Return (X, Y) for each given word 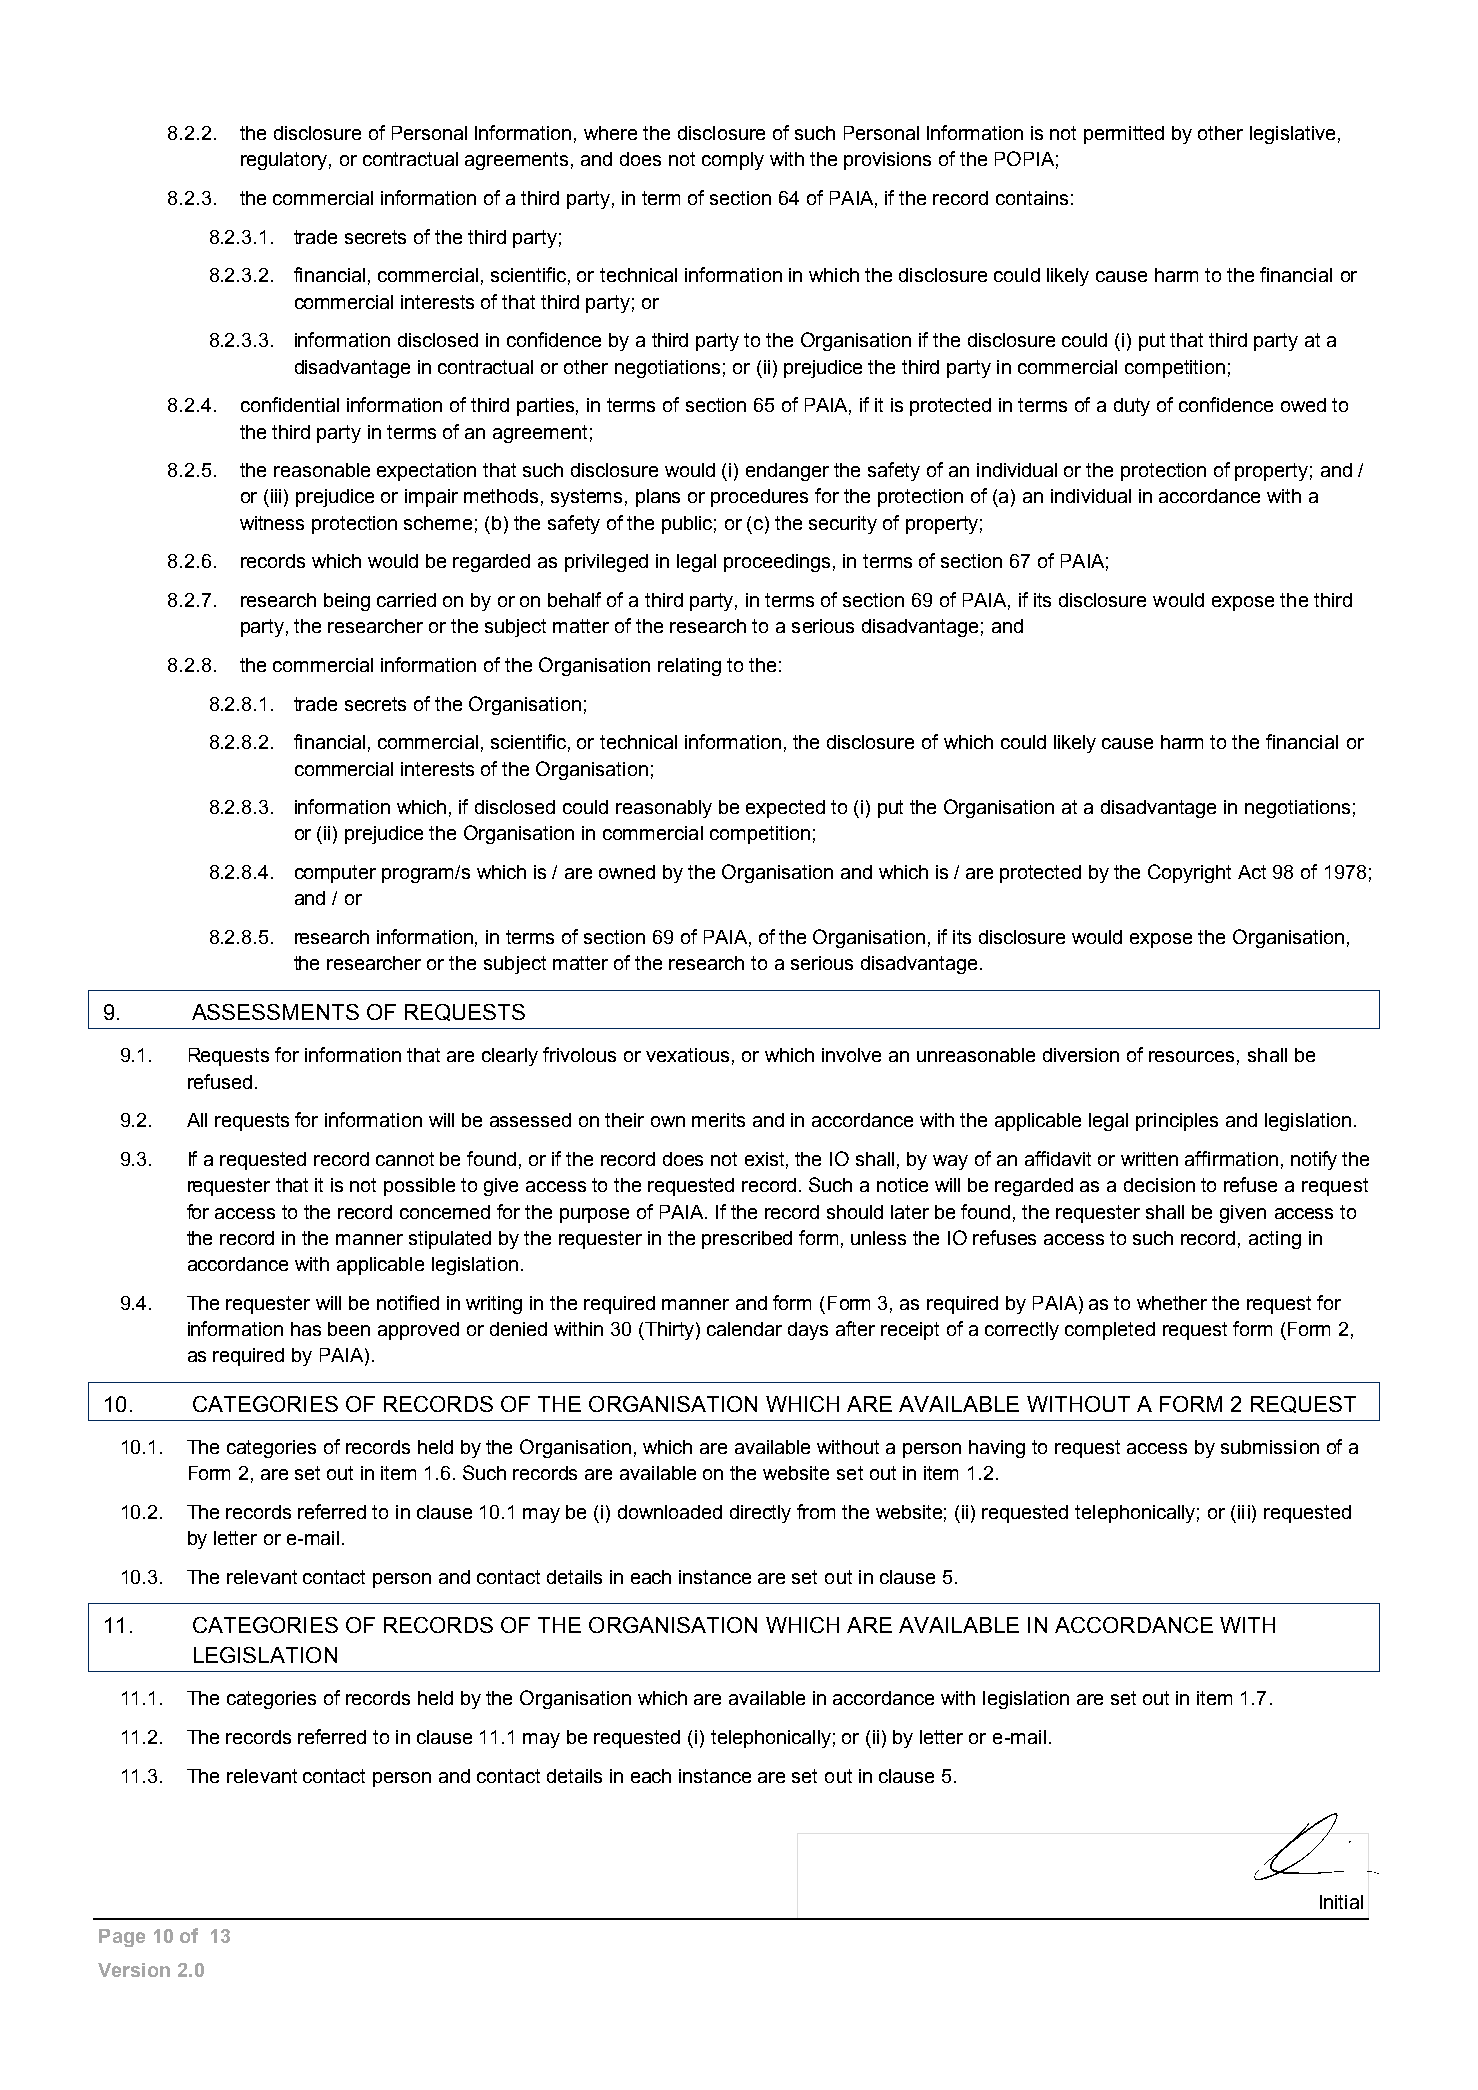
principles (1177, 1122)
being (347, 602)
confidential (290, 404)
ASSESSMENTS (275, 1012)
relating (689, 667)
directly (760, 1514)
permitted (1124, 135)
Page (122, 1938)
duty (1132, 407)
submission (1270, 1447)
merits (718, 1120)
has (306, 1329)
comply (733, 161)
